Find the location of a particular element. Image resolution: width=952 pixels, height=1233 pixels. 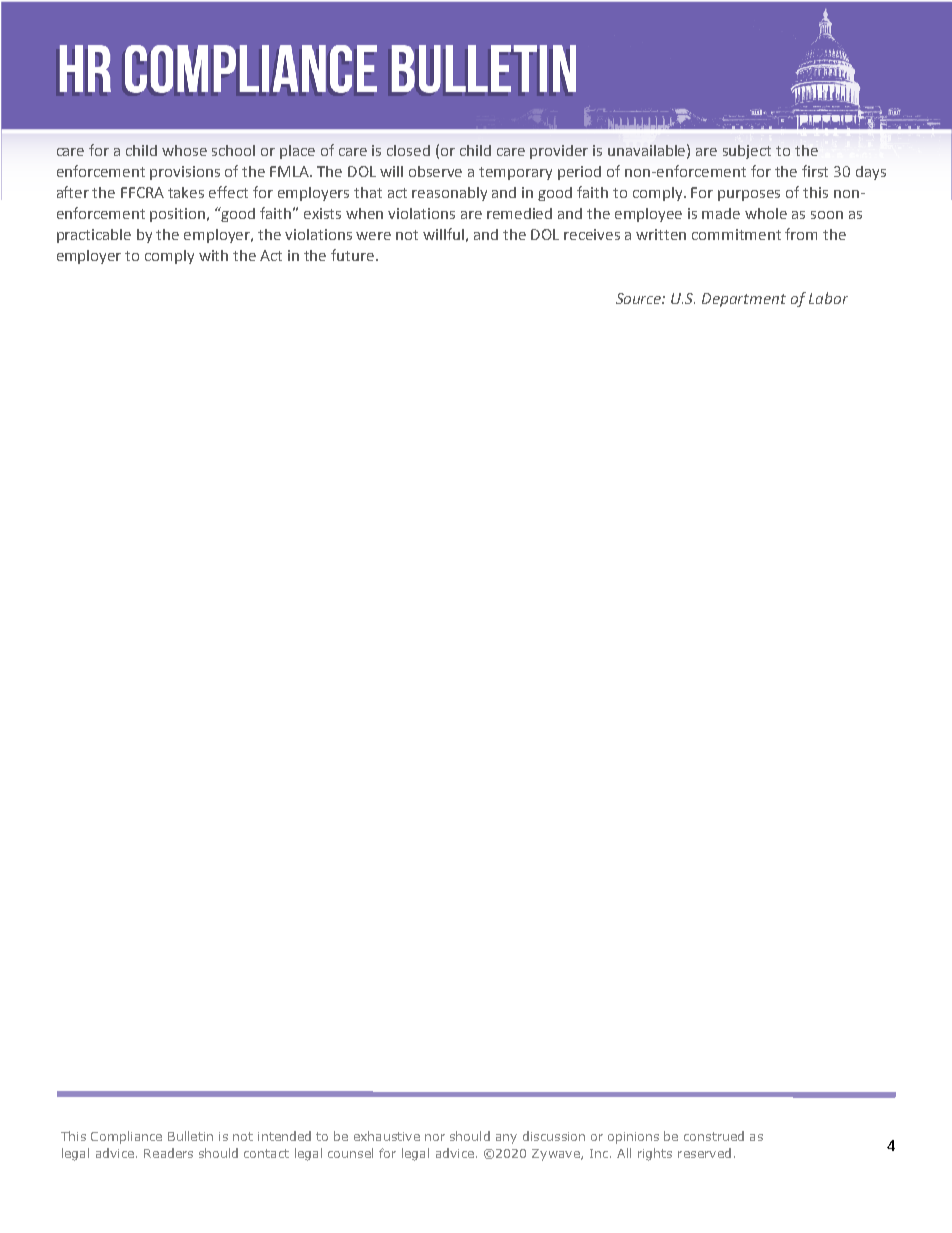

Bulletin is located at coordinates (190, 1136).
